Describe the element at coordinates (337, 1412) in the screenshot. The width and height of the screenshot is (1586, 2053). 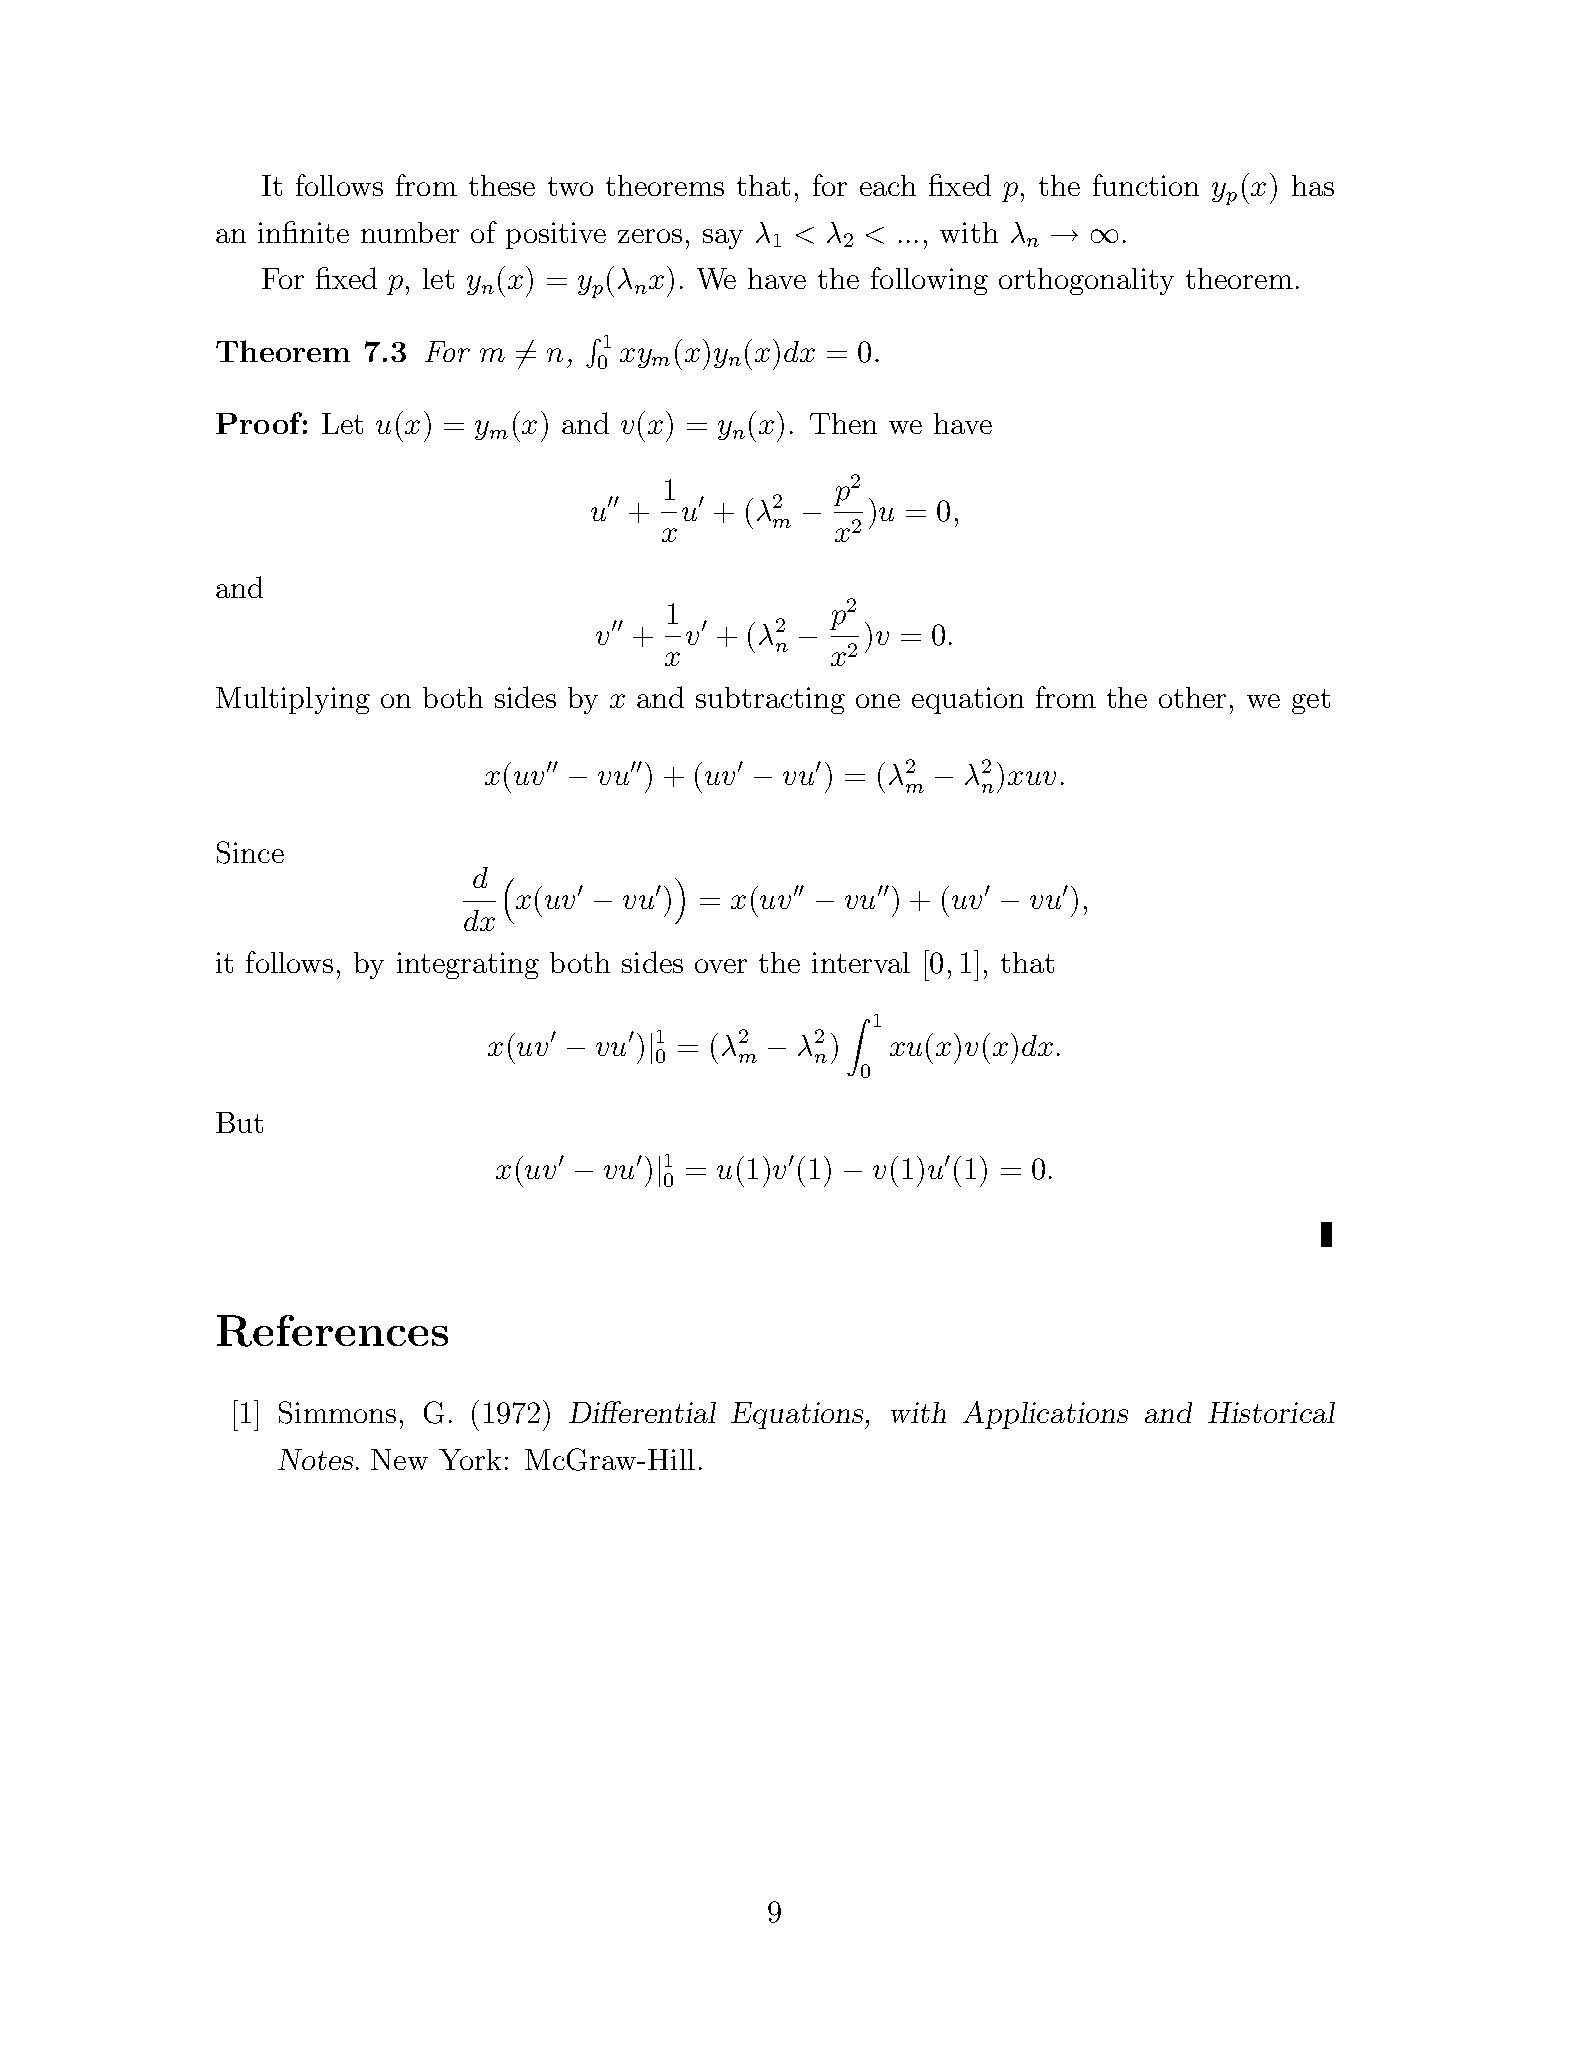
I see `Simmons` at that location.
